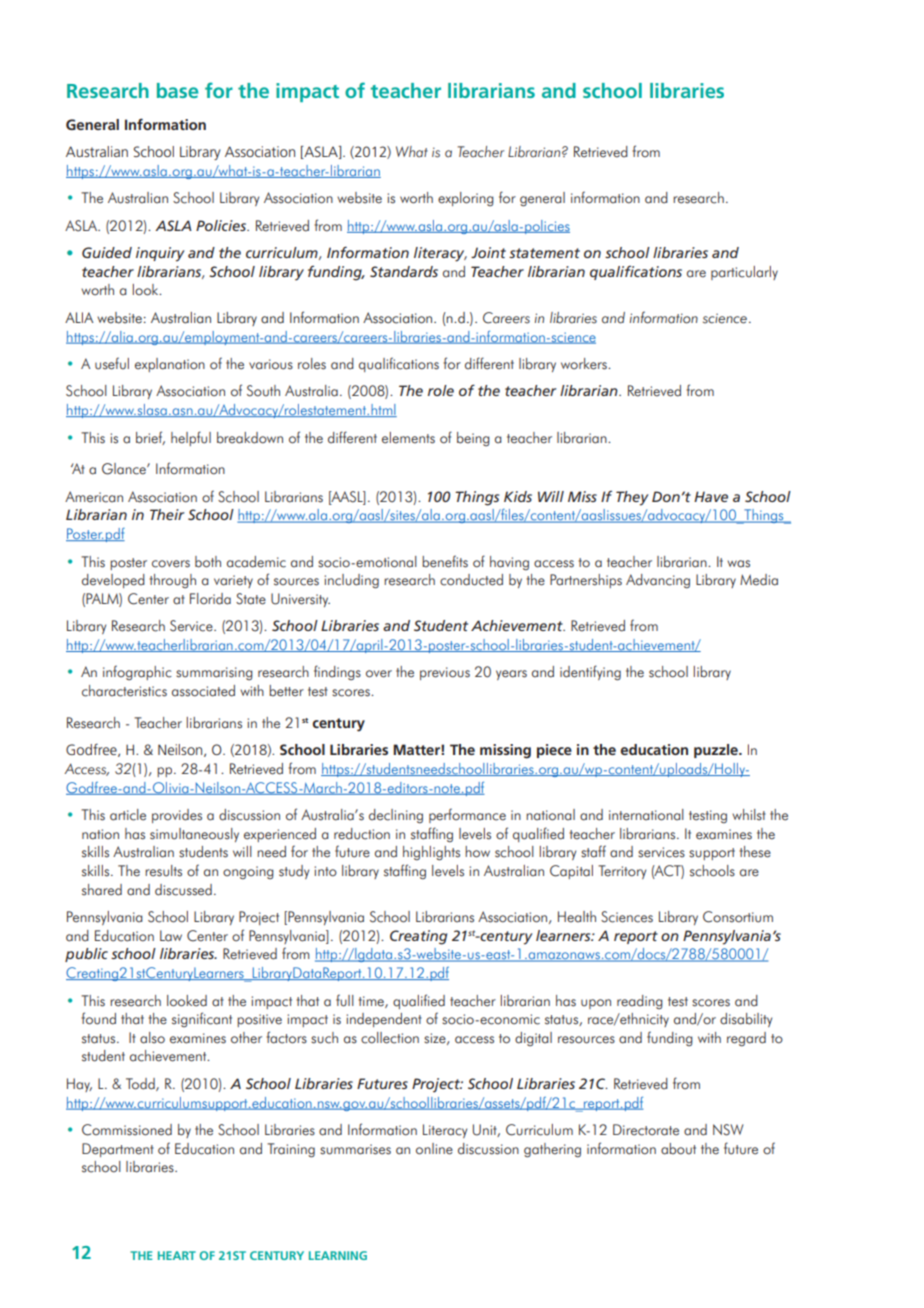 Image resolution: width=924 pixels, height=1308 pixels. I want to click on Consortium, so click(738, 917).
